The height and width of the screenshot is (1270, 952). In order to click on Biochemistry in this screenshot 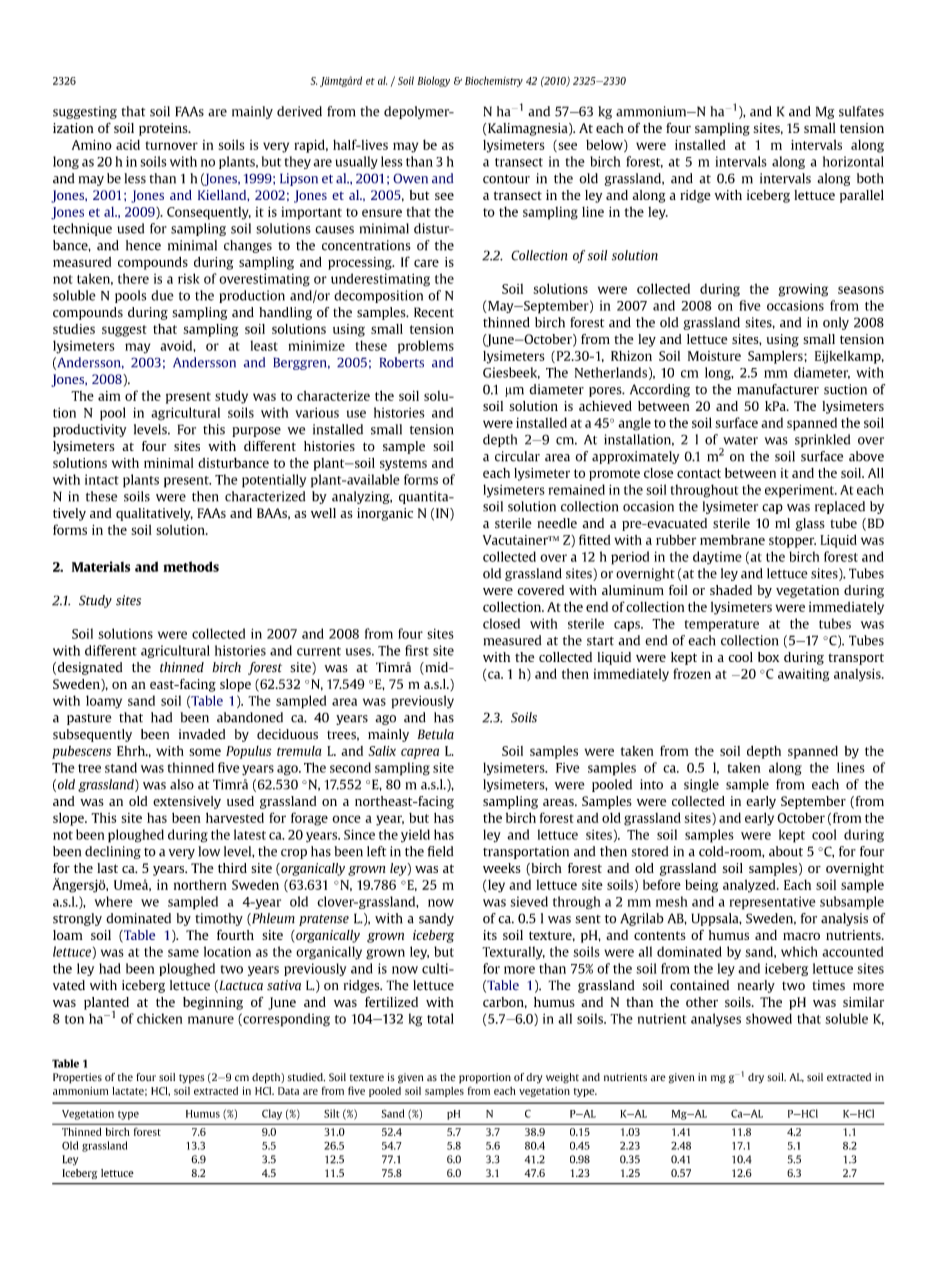, I will do `click(494, 81)`.
